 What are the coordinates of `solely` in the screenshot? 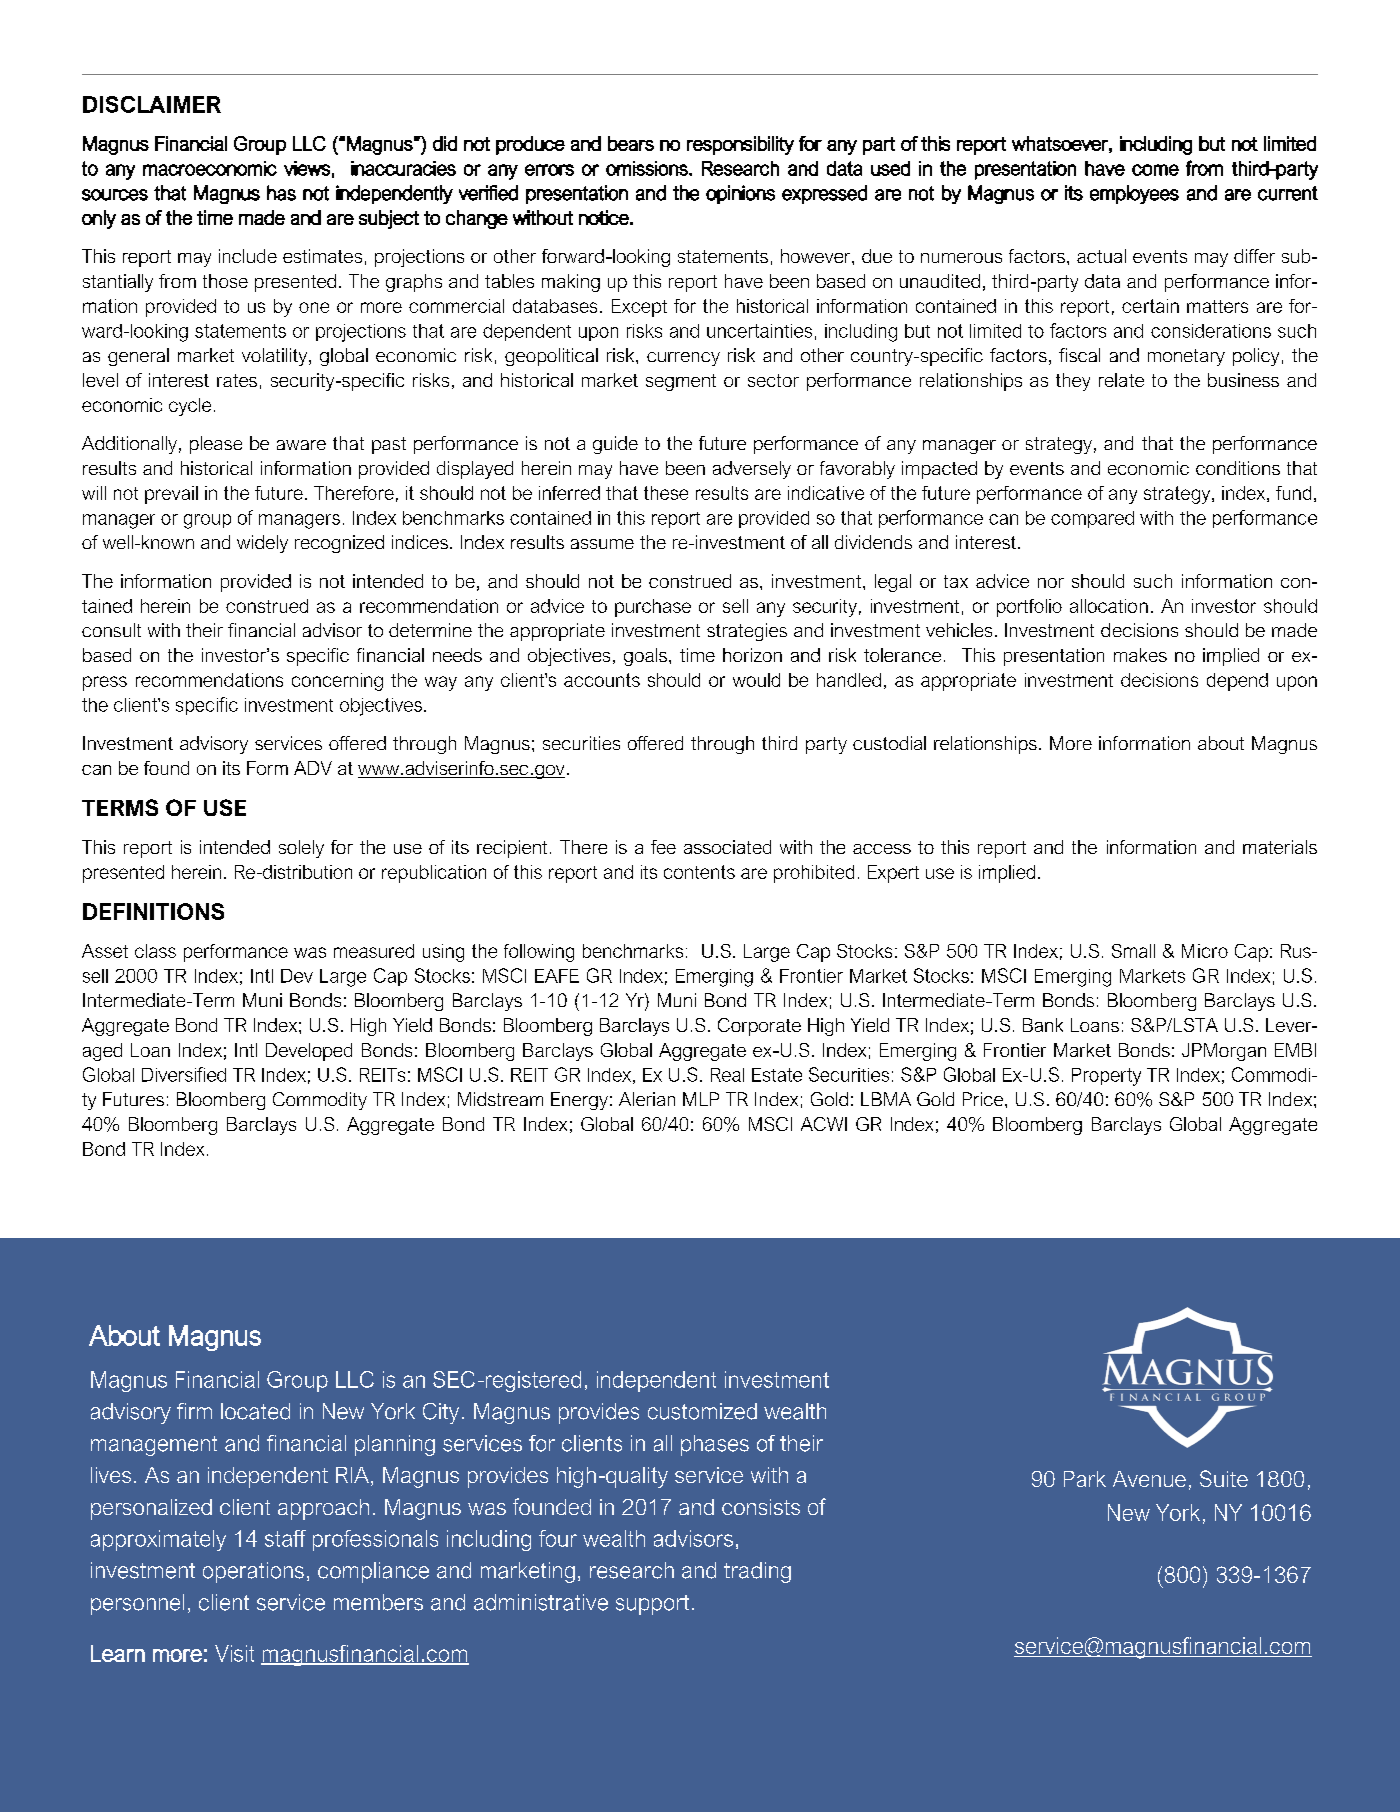 It's located at (301, 849).
